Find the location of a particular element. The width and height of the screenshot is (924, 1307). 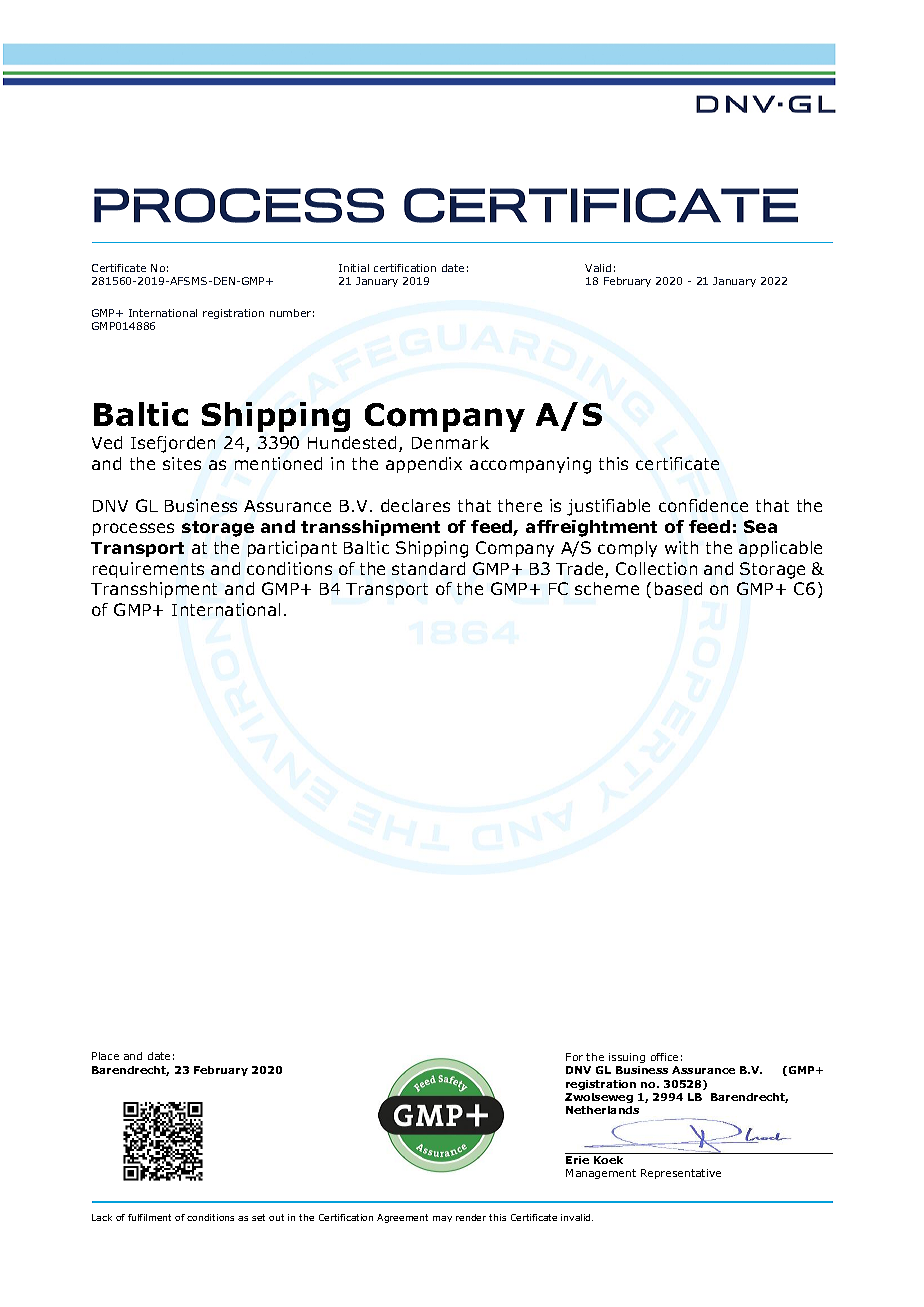

confidence is located at coordinates (703, 505).
